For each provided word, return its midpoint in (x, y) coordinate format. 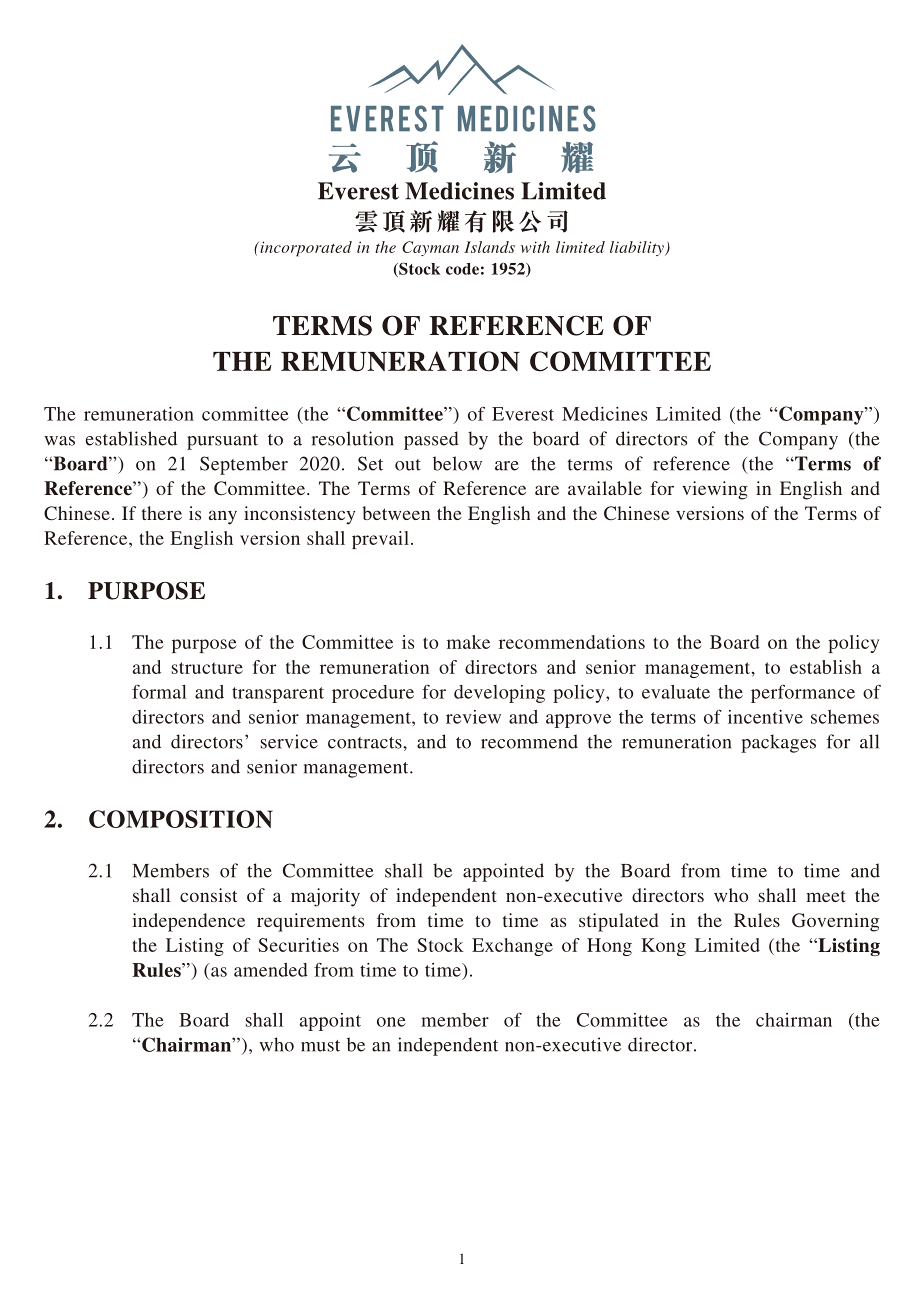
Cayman (430, 248)
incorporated (305, 249)
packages (778, 743)
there (162, 513)
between (396, 513)
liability (638, 248)
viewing (715, 490)
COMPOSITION (181, 819)
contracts (366, 743)
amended (271, 970)
